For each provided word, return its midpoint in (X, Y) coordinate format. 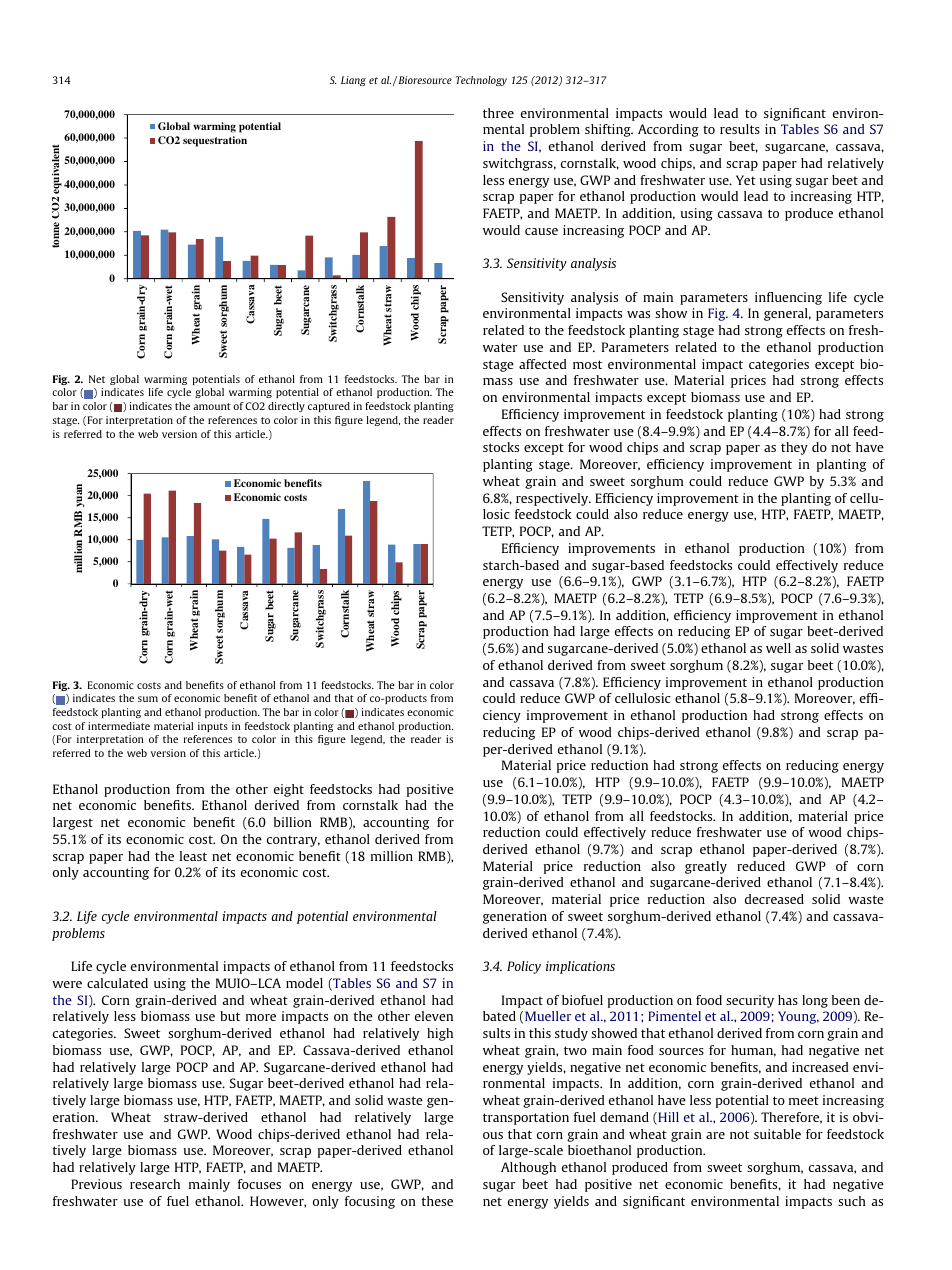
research (155, 1184)
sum (148, 699)
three (498, 113)
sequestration (215, 141)
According (668, 130)
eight (289, 790)
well (778, 648)
